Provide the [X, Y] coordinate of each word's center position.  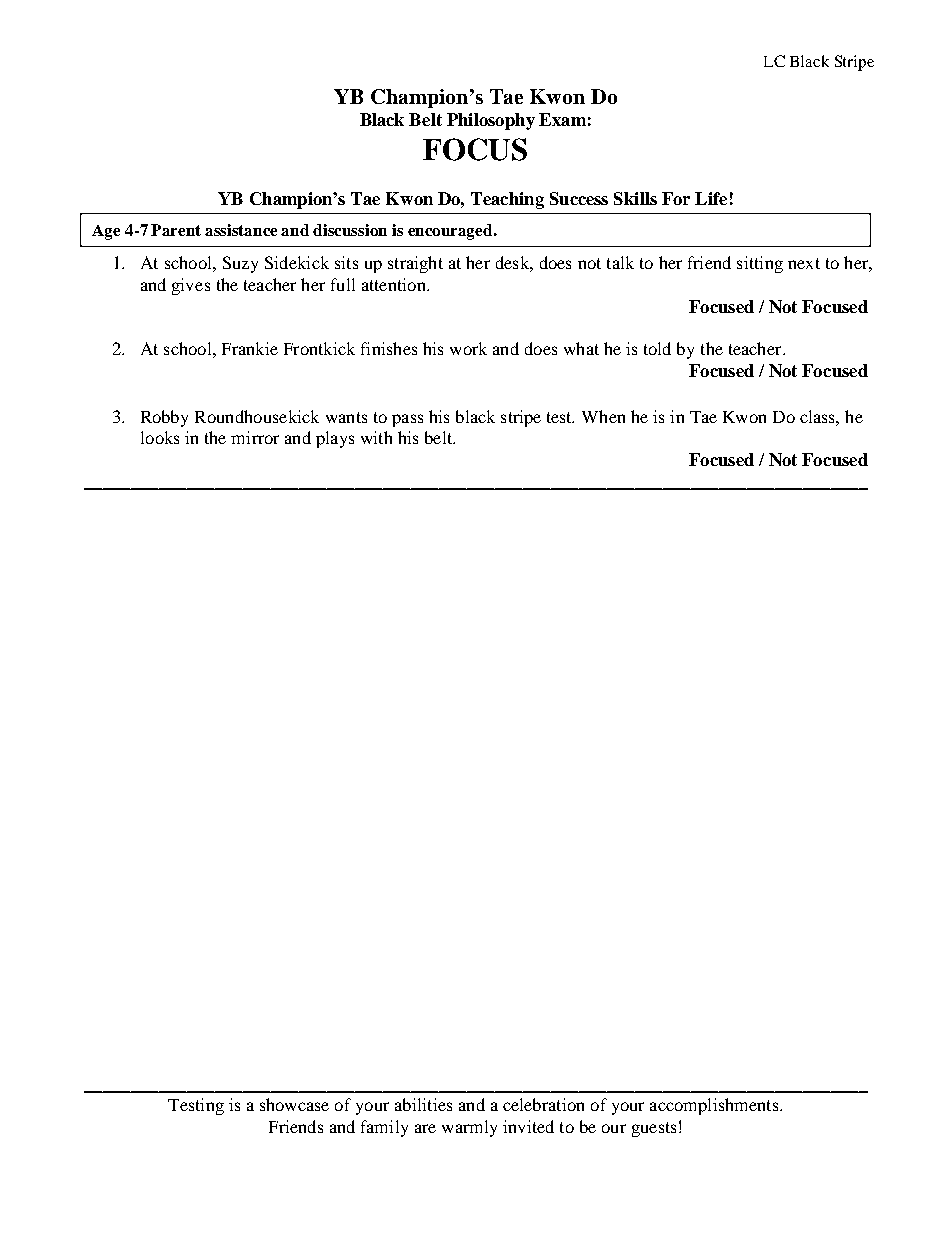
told [657, 348]
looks [160, 437]
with [376, 437]
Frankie [250, 348]
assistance [241, 230]
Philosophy [491, 121]
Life [711, 198]
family [384, 1128]
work [468, 348]
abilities [423, 1104]
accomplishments [715, 1106]
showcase [294, 1104]
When [603, 416]
